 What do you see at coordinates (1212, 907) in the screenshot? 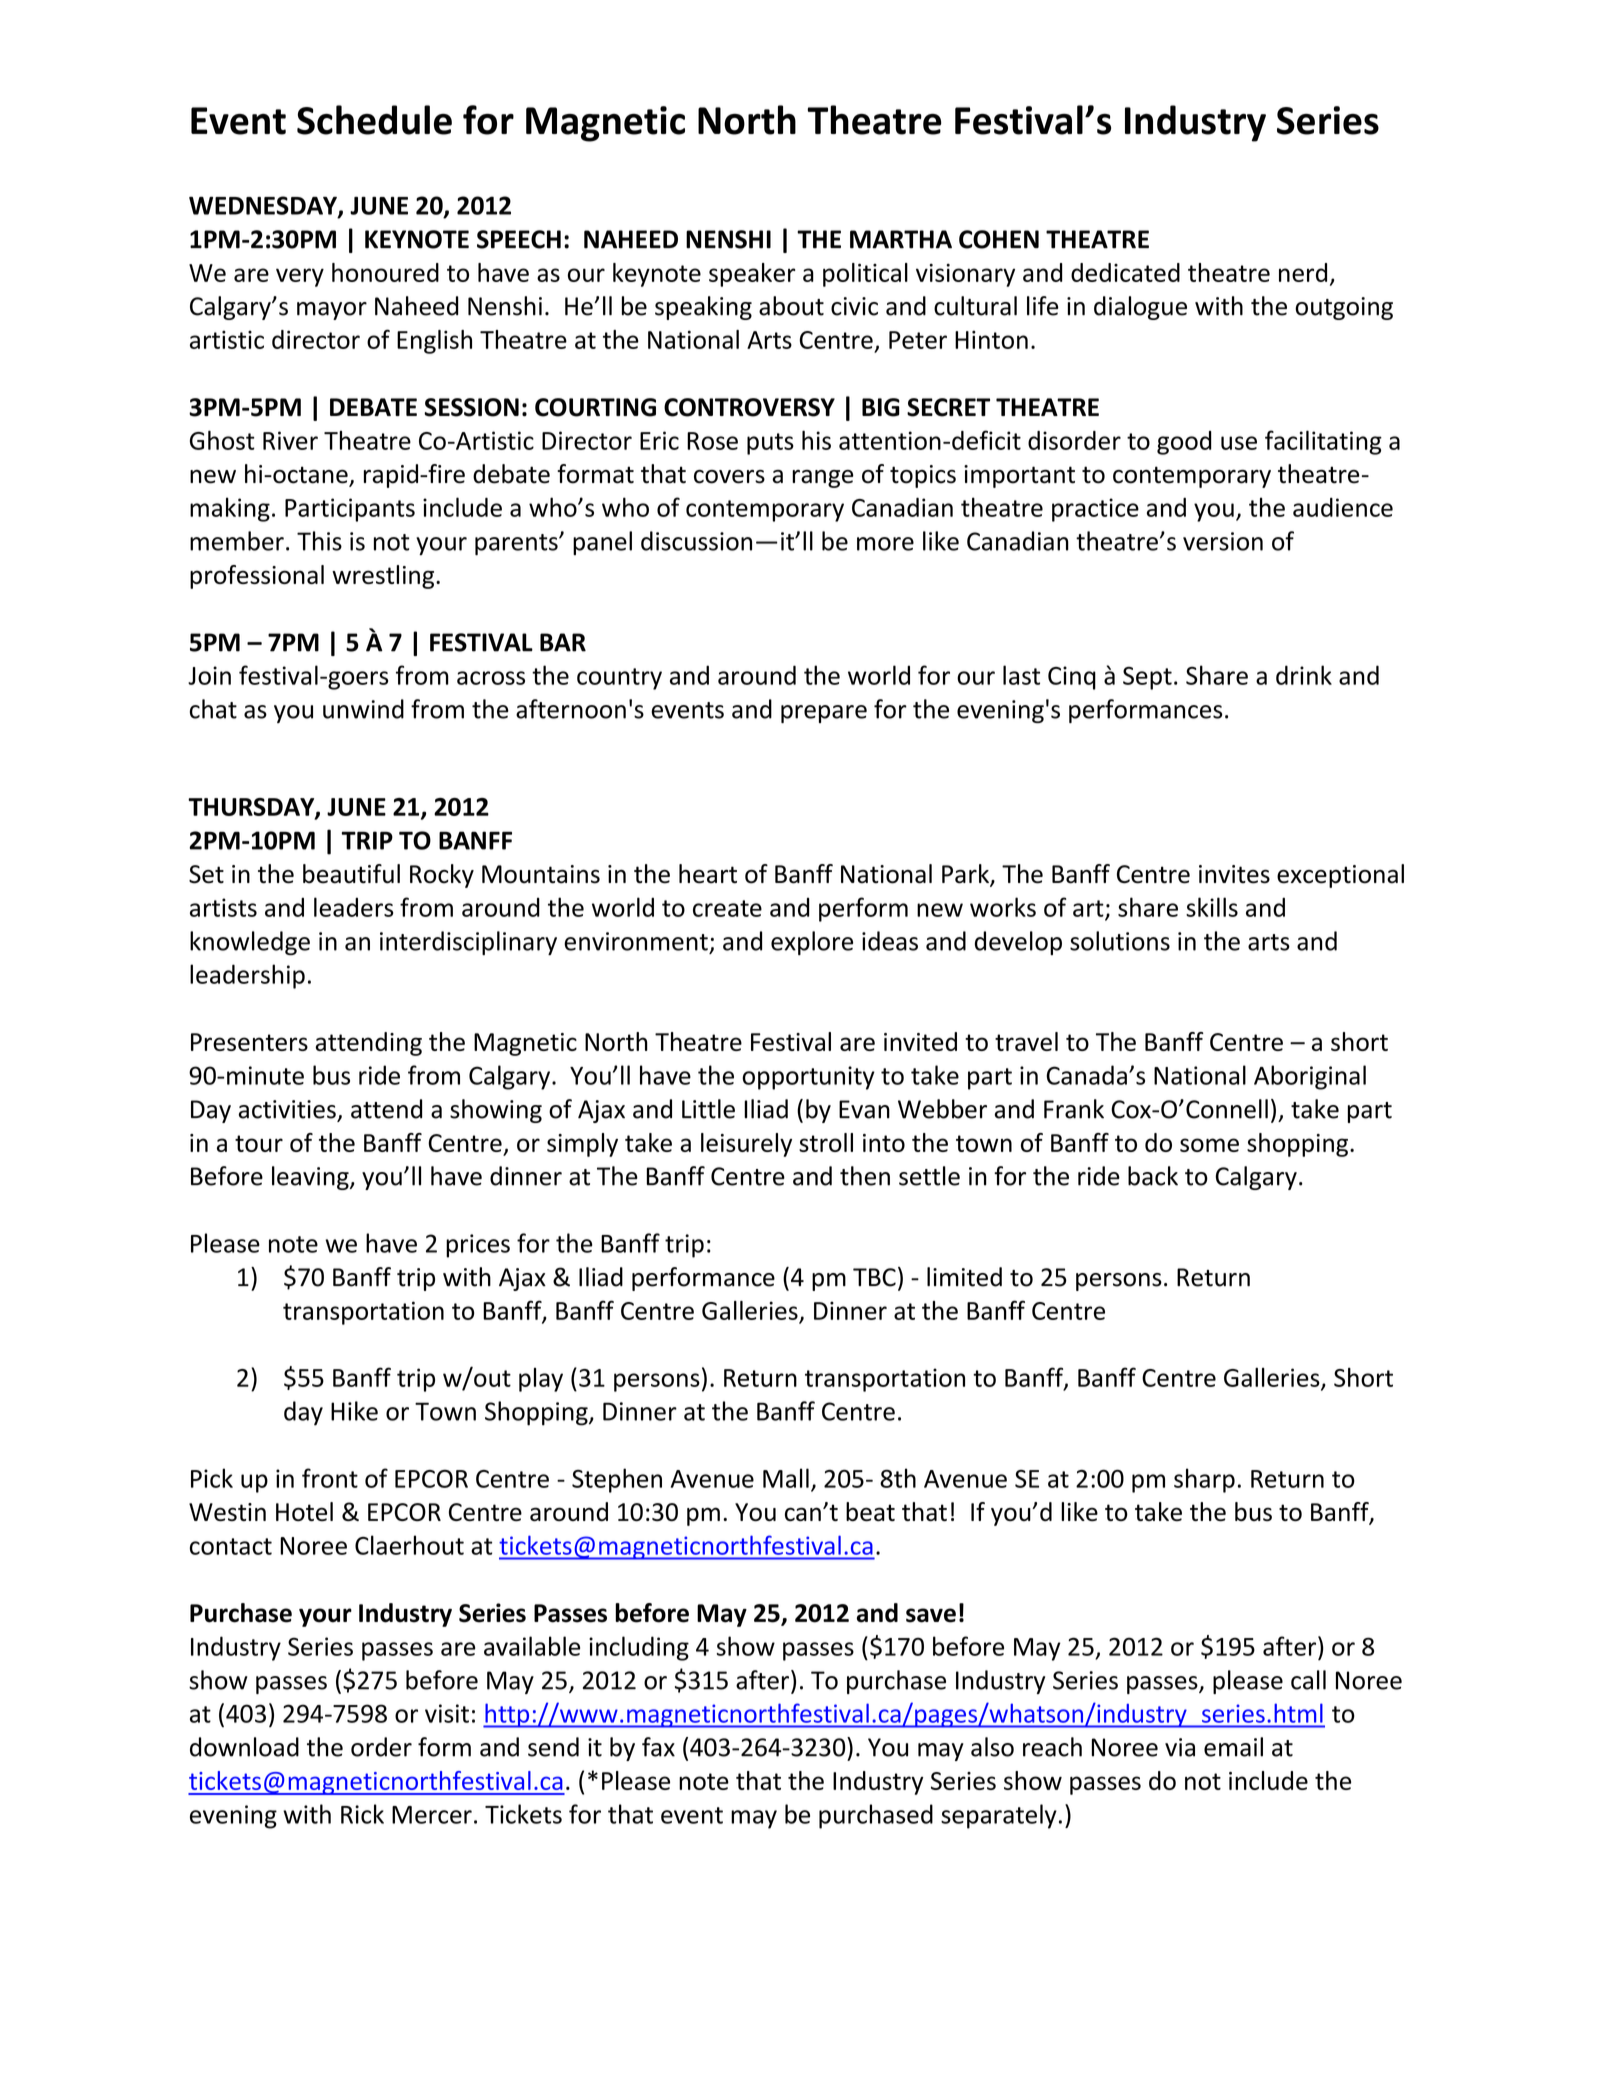
I see `skills` at bounding box center [1212, 907].
